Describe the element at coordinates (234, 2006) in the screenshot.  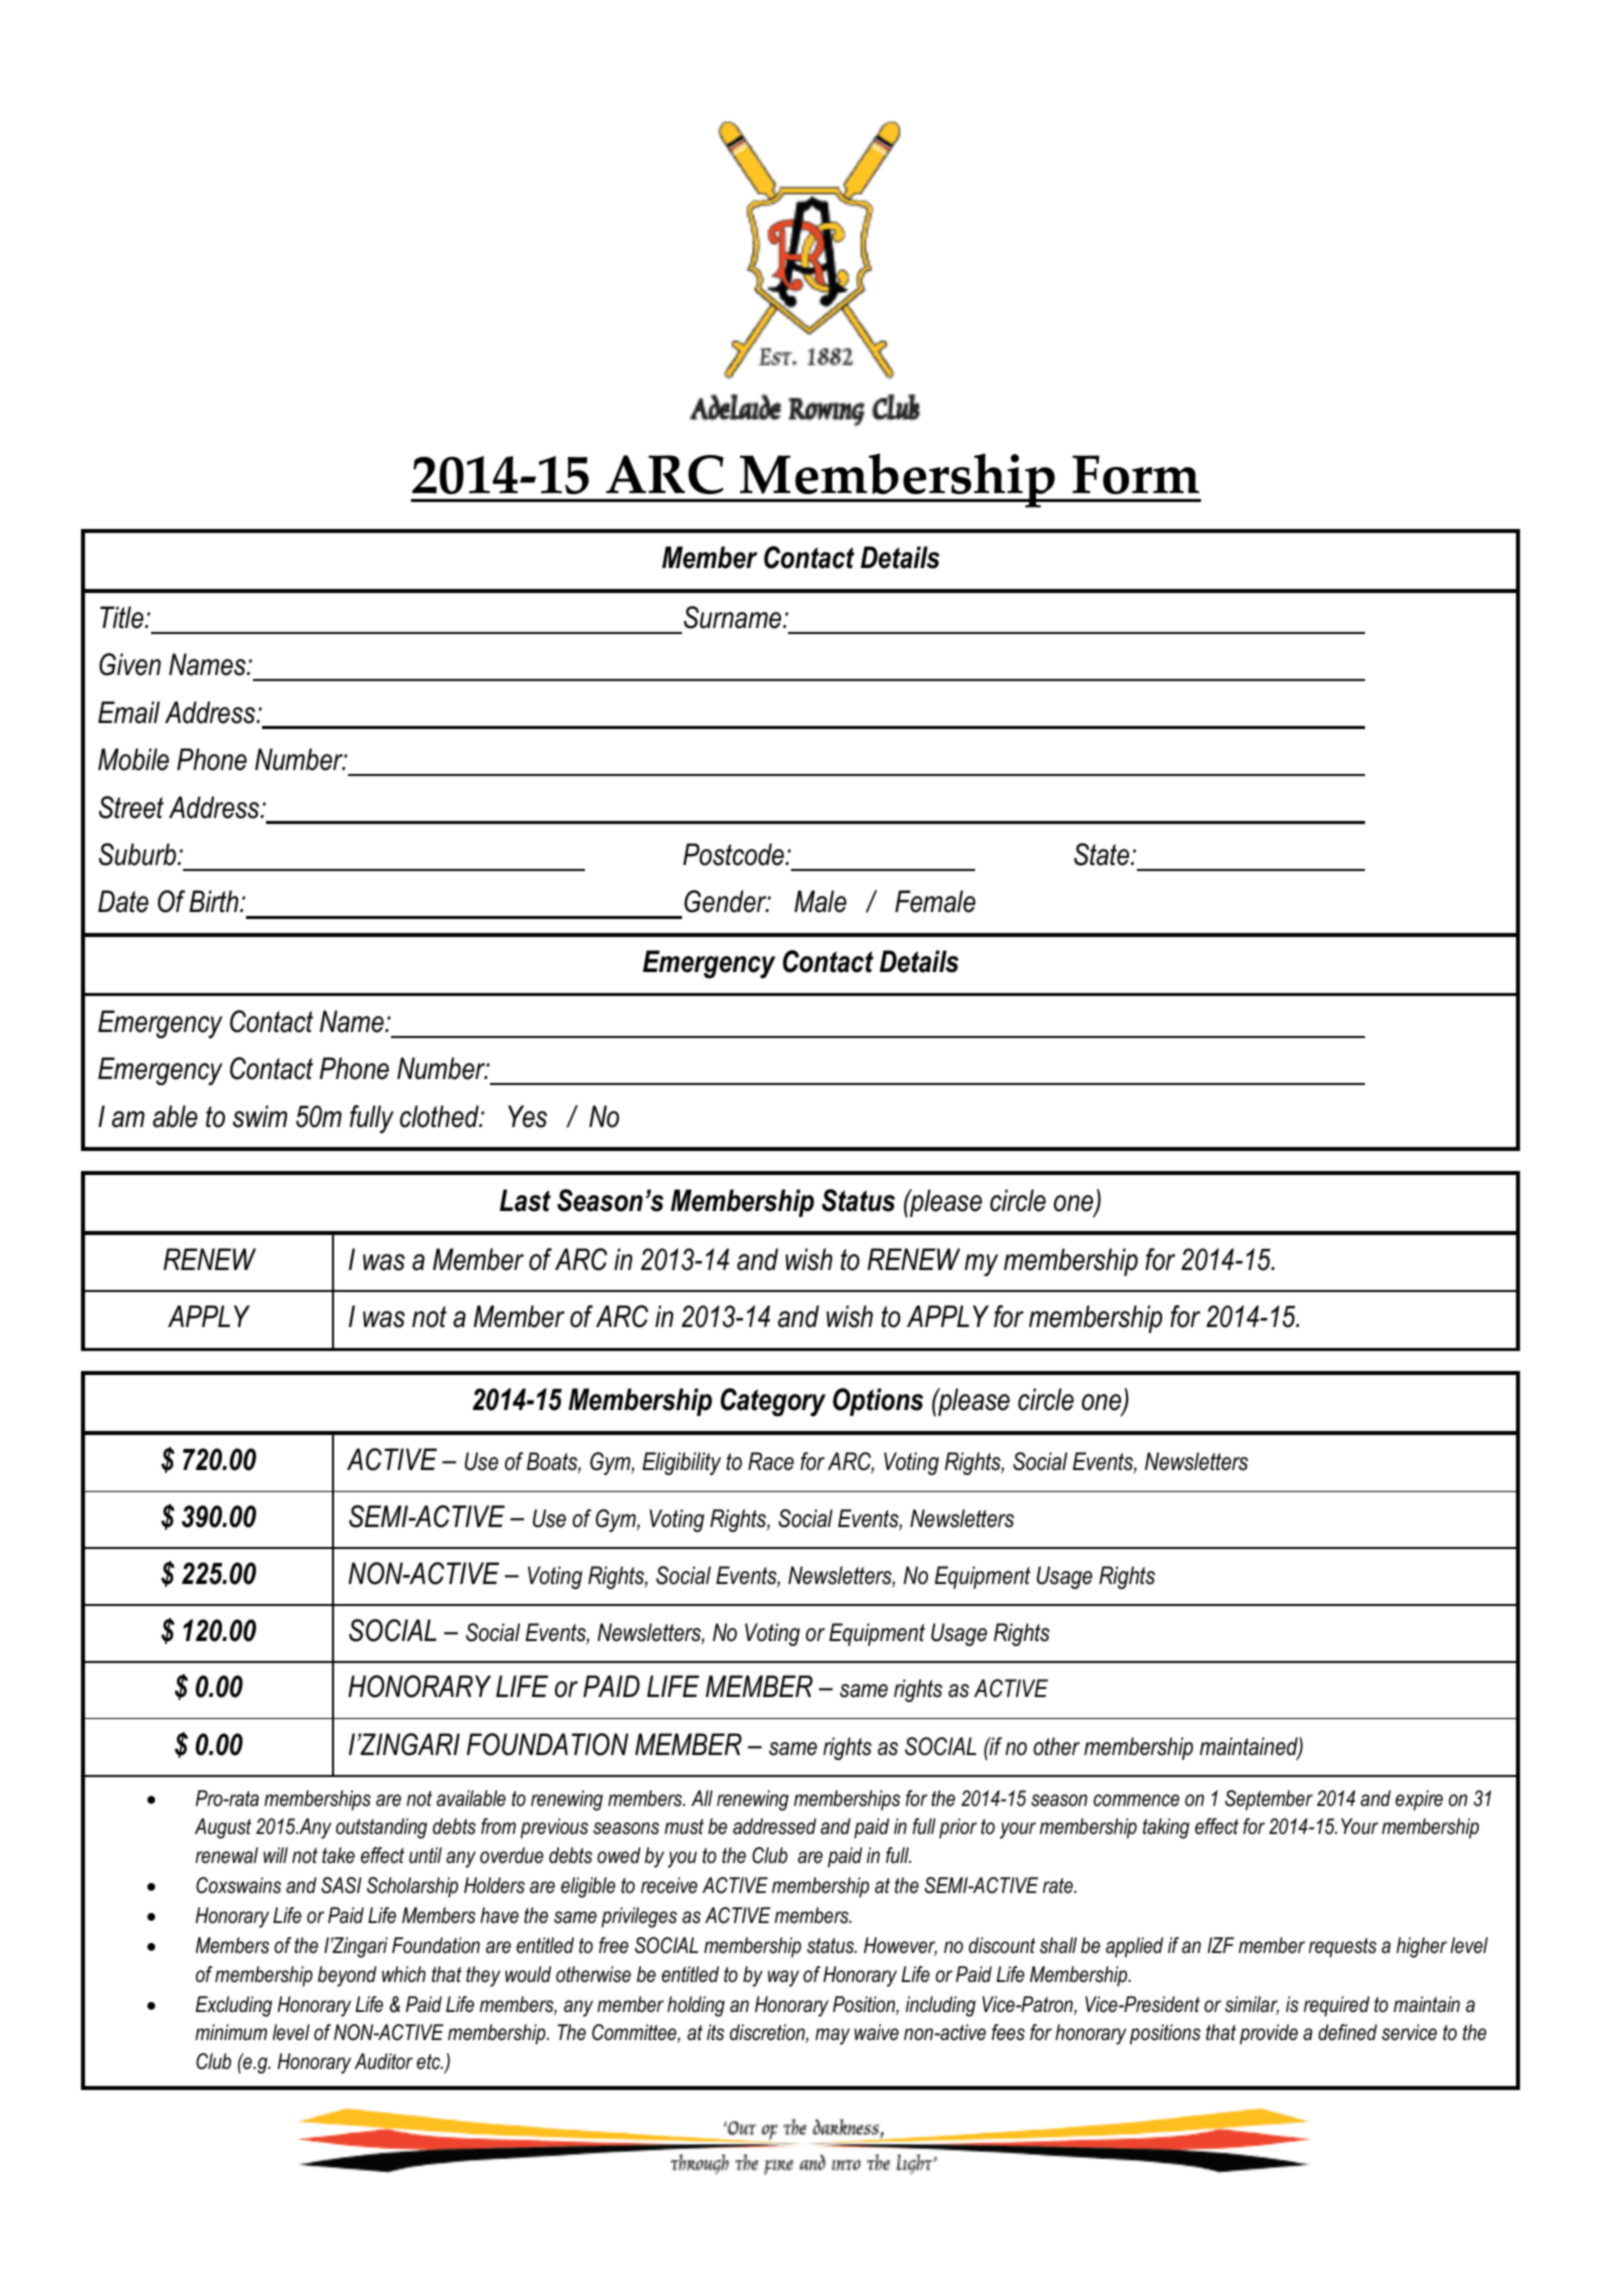
I see `Excluding` at that location.
